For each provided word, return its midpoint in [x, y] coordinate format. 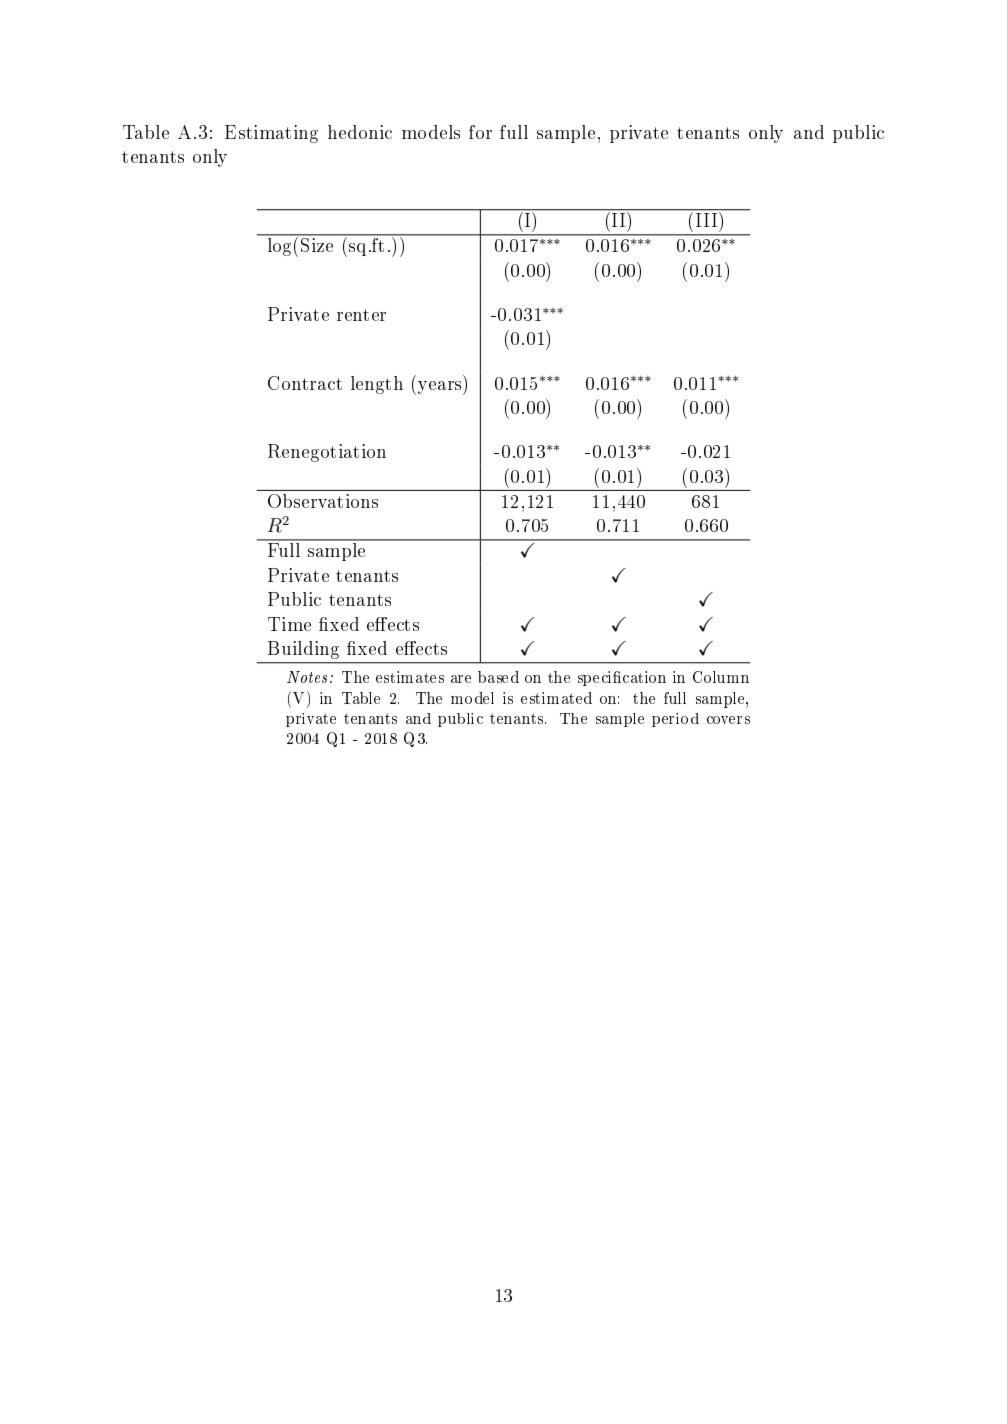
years [441, 388]
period [675, 720]
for [480, 132]
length [377, 385]
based [498, 677]
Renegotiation [327, 453]
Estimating [271, 134]
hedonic [360, 132]
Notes [307, 677]
